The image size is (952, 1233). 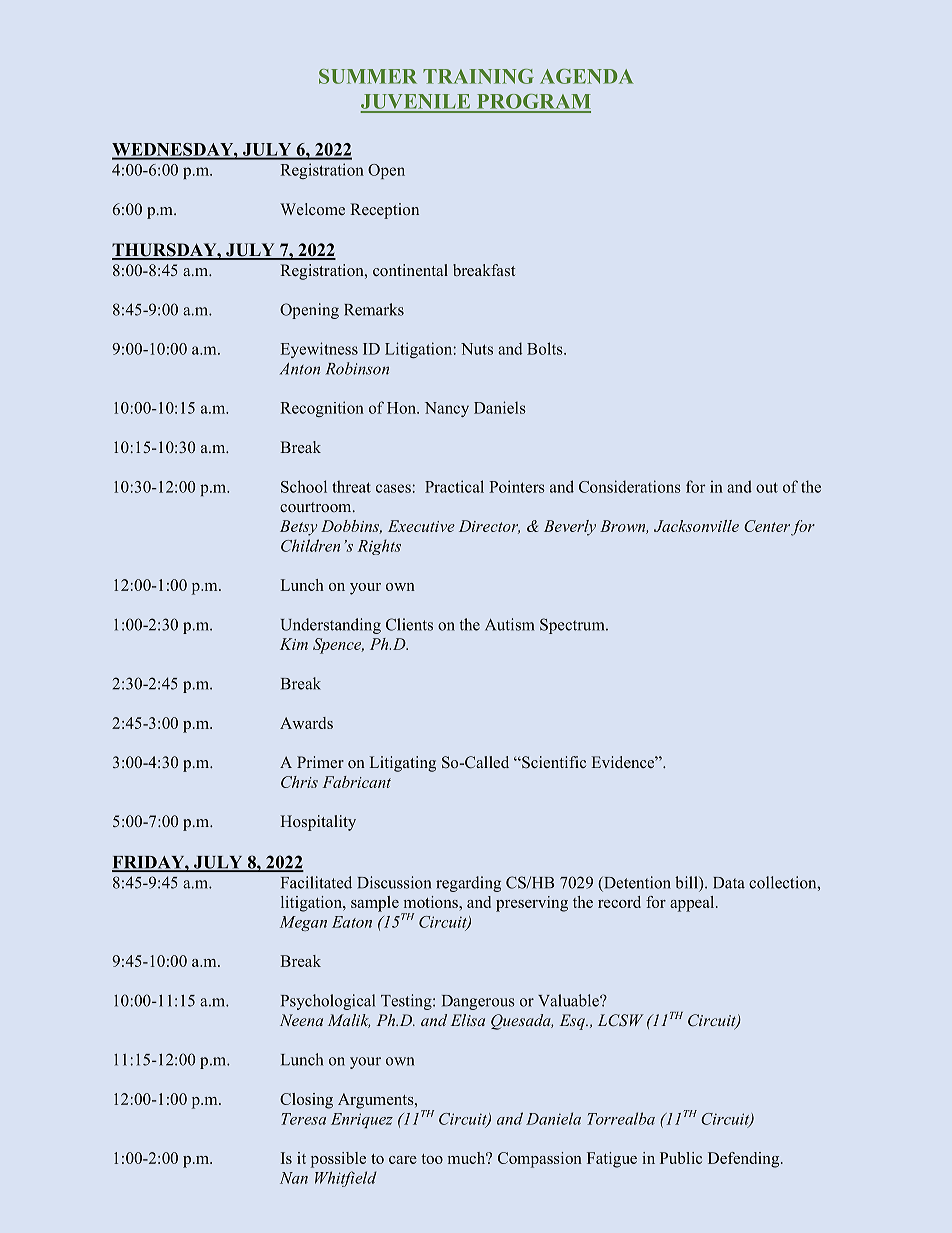 I want to click on AGENDA, so click(x=587, y=76).
